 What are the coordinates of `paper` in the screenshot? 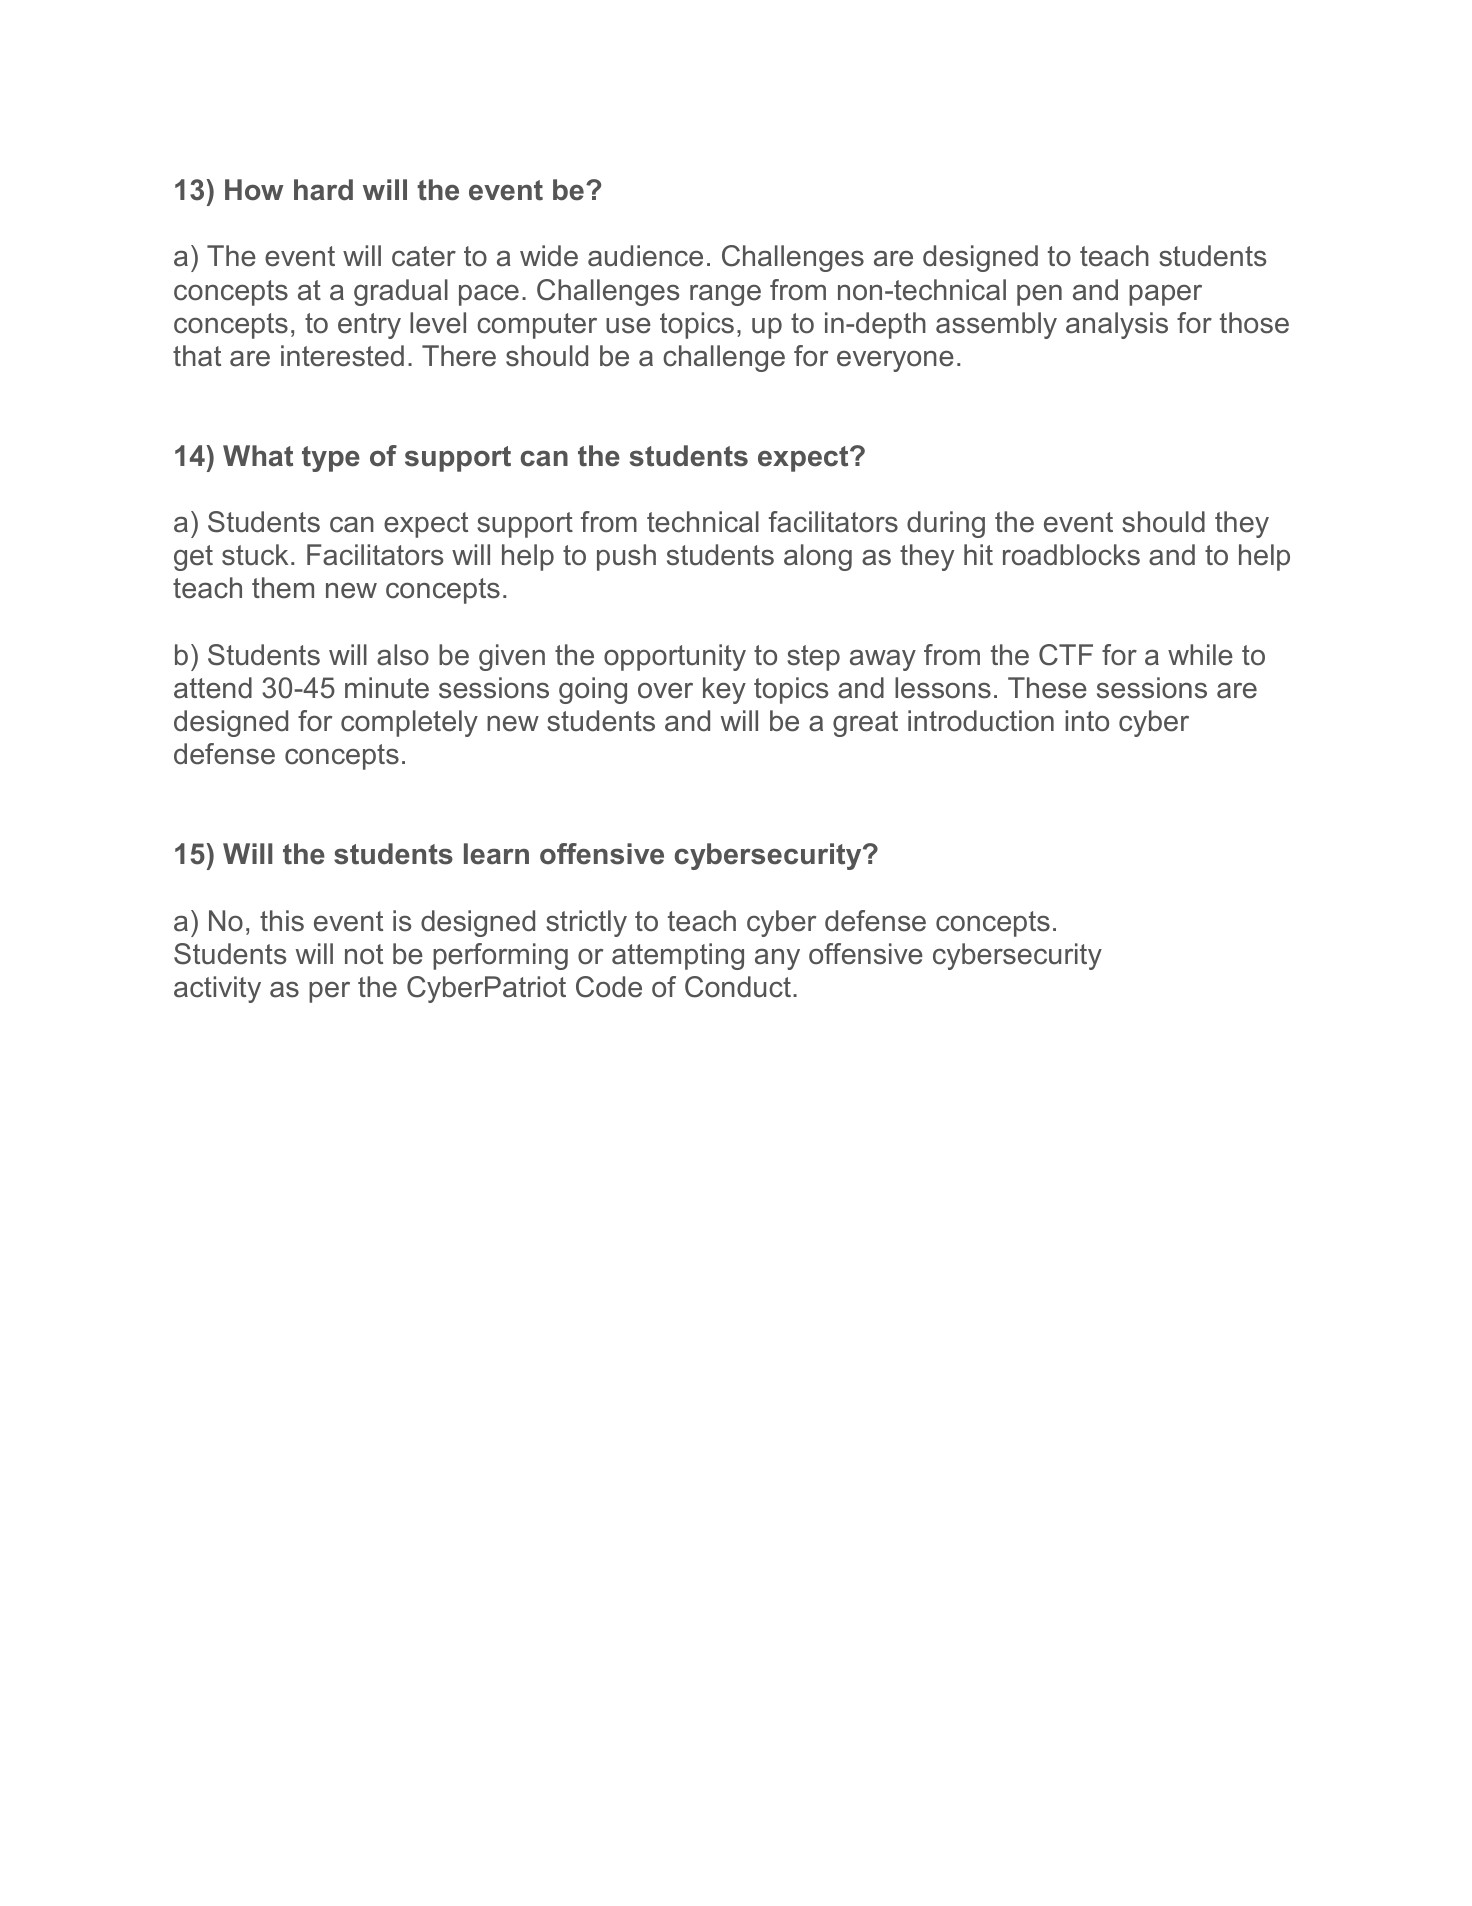 It's located at (1165, 295).
